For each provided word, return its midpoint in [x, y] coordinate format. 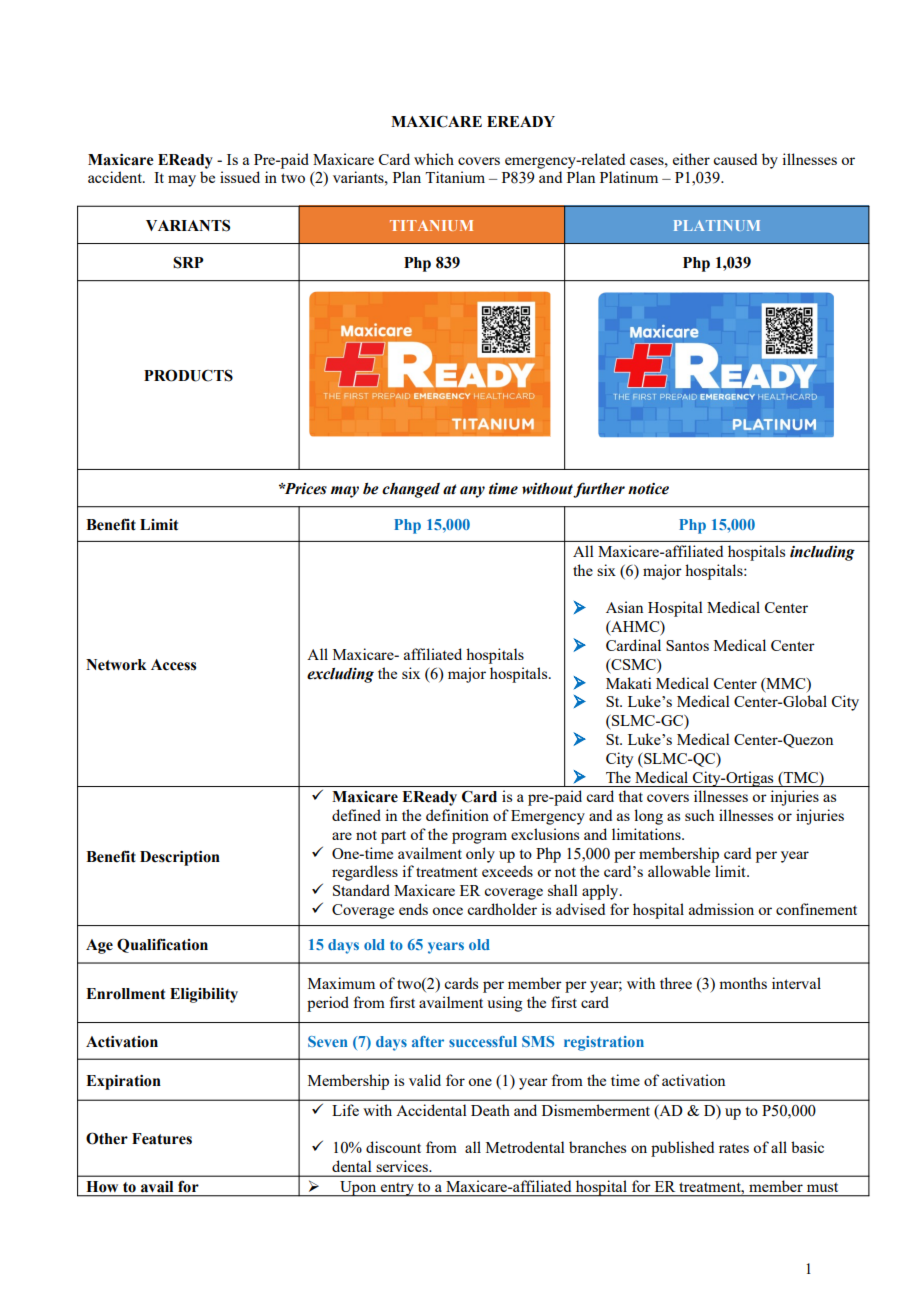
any [472, 492]
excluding [340, 675]
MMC [786, 683]
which [434, 159]
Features [162, 1139]
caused [735, 159]
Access [173, 665]
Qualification [162, 945]
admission [721, 909]
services [403, 1166]
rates [734, 1148]
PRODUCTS [188, 375]
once [447, 911]
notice [648, 489]
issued [240, 177]
